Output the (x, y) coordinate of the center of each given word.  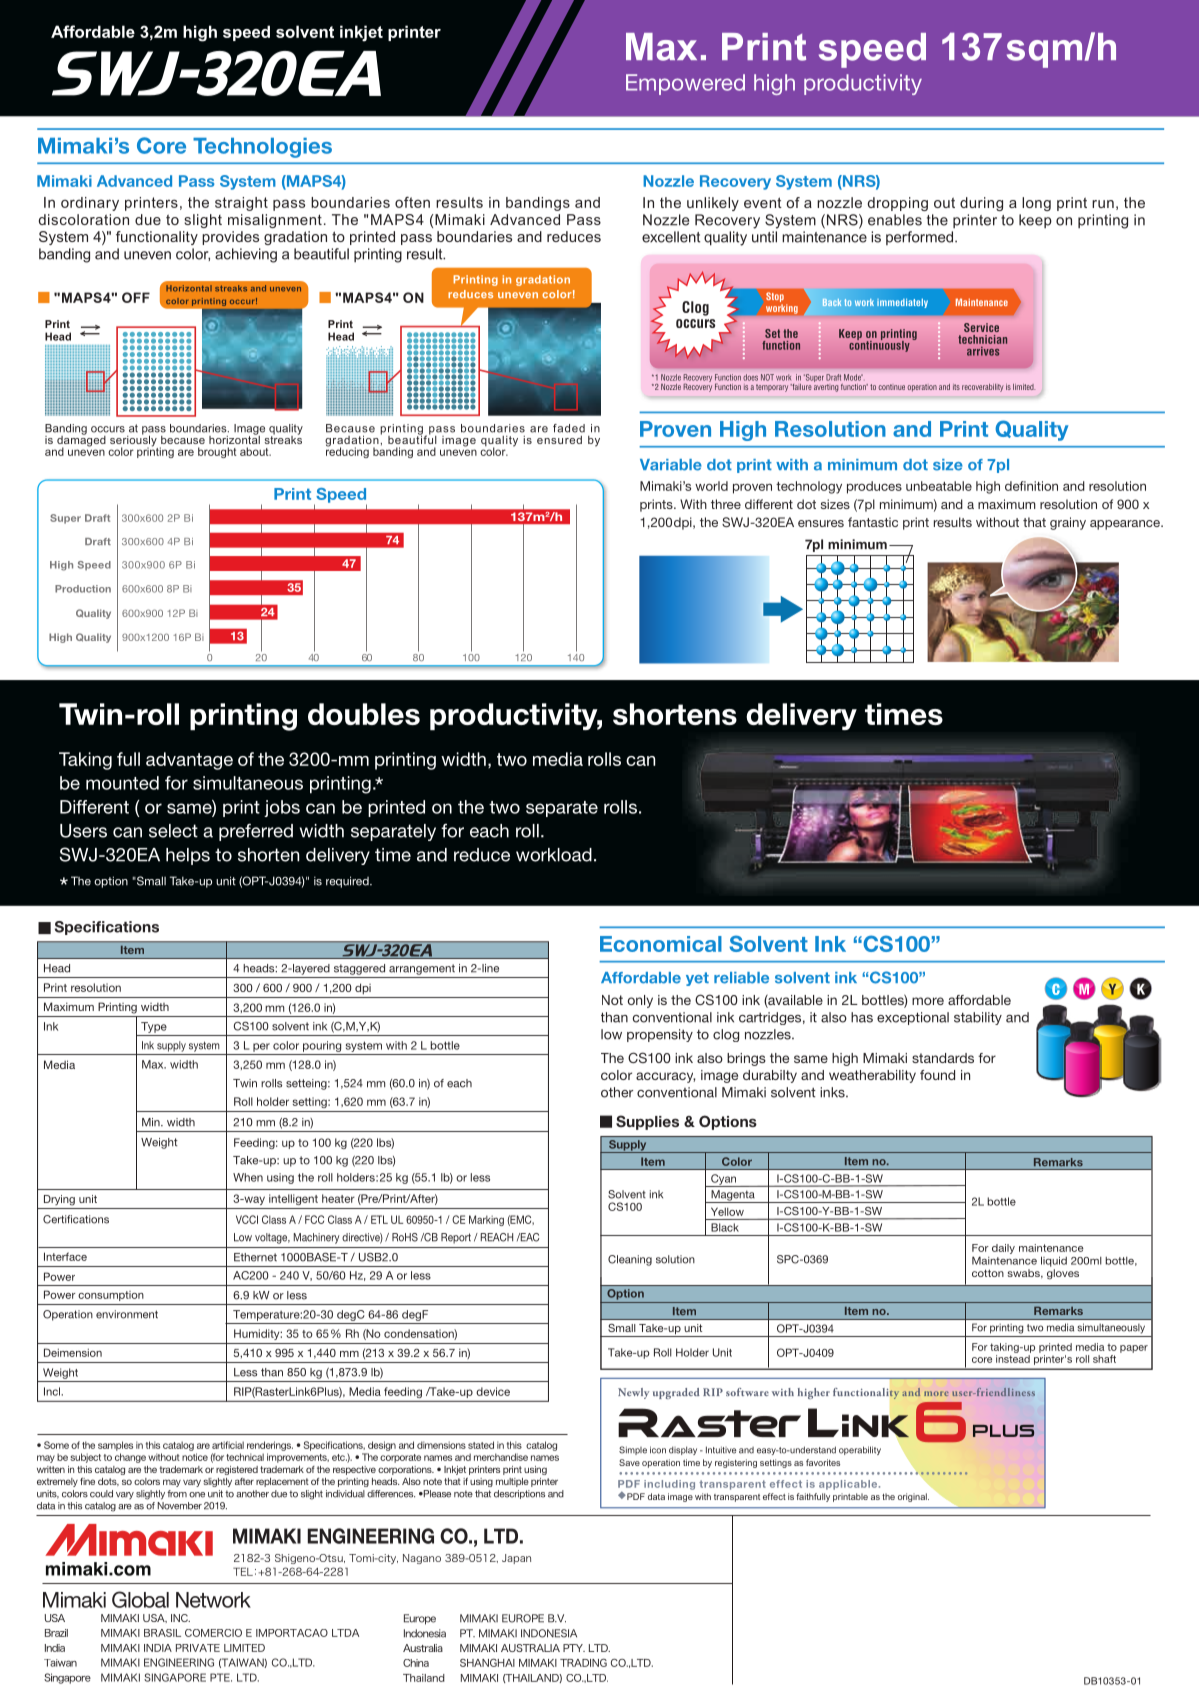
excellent (671, 237)
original (913, 1497)
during (981, 204)
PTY (574, 1648)
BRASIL (162, 1633)
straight (241, 204)
